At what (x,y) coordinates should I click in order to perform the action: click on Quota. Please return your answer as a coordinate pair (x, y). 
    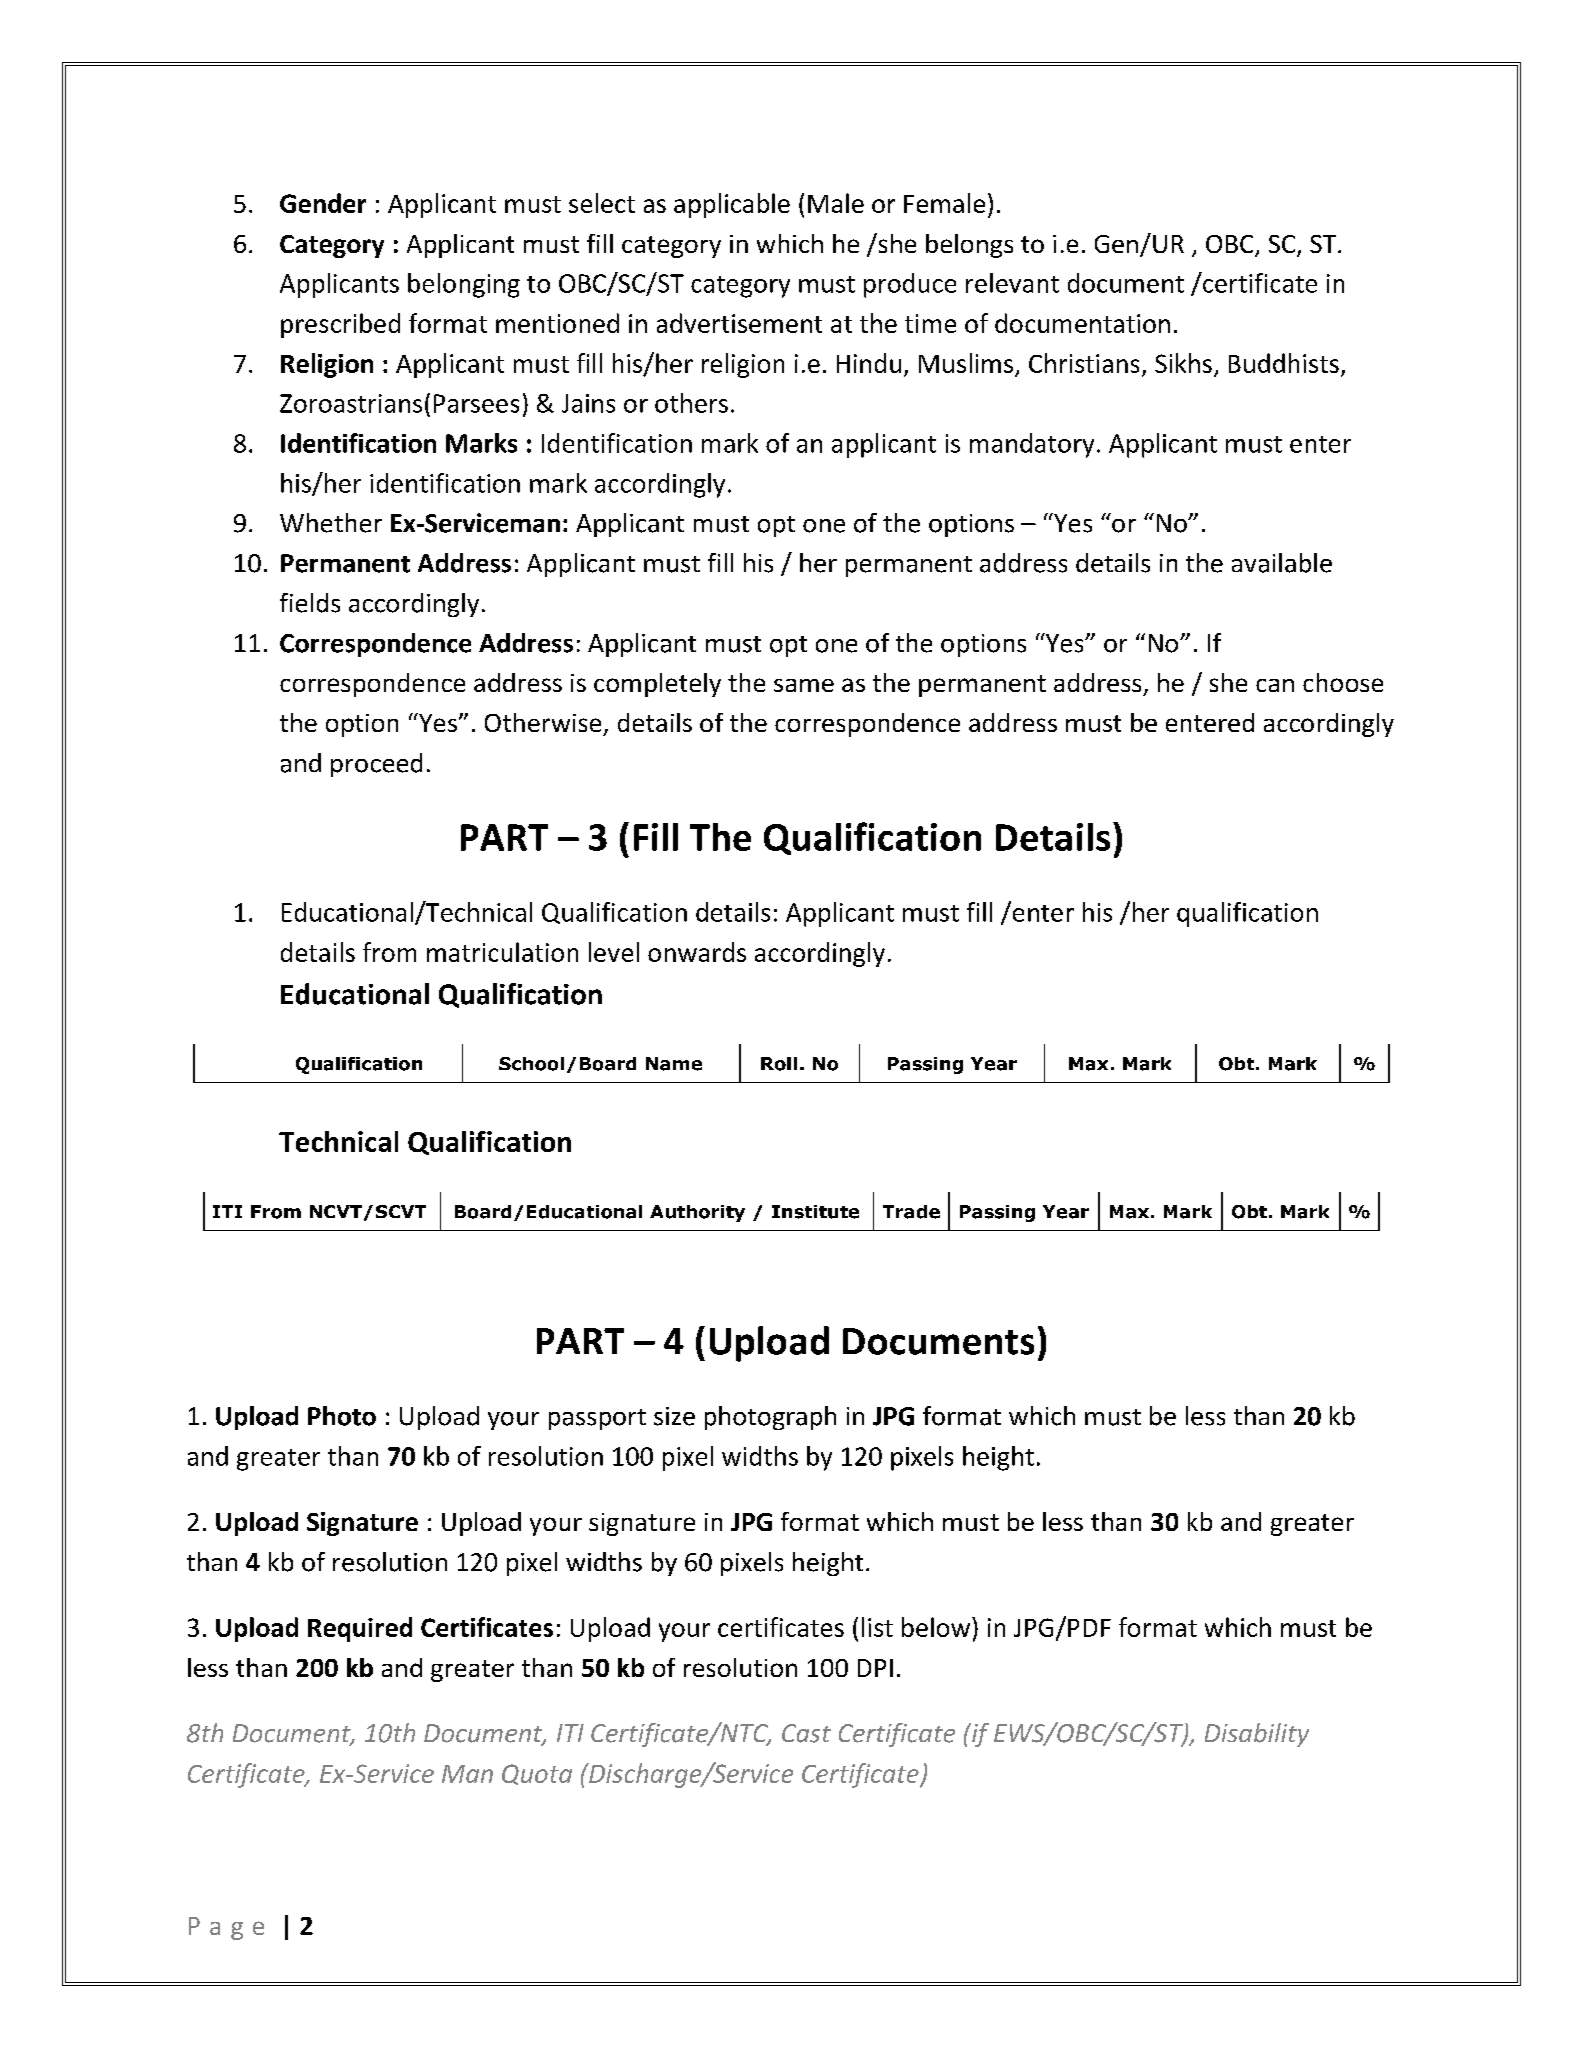
    Looking at the image, I should click on (537, 1774).
